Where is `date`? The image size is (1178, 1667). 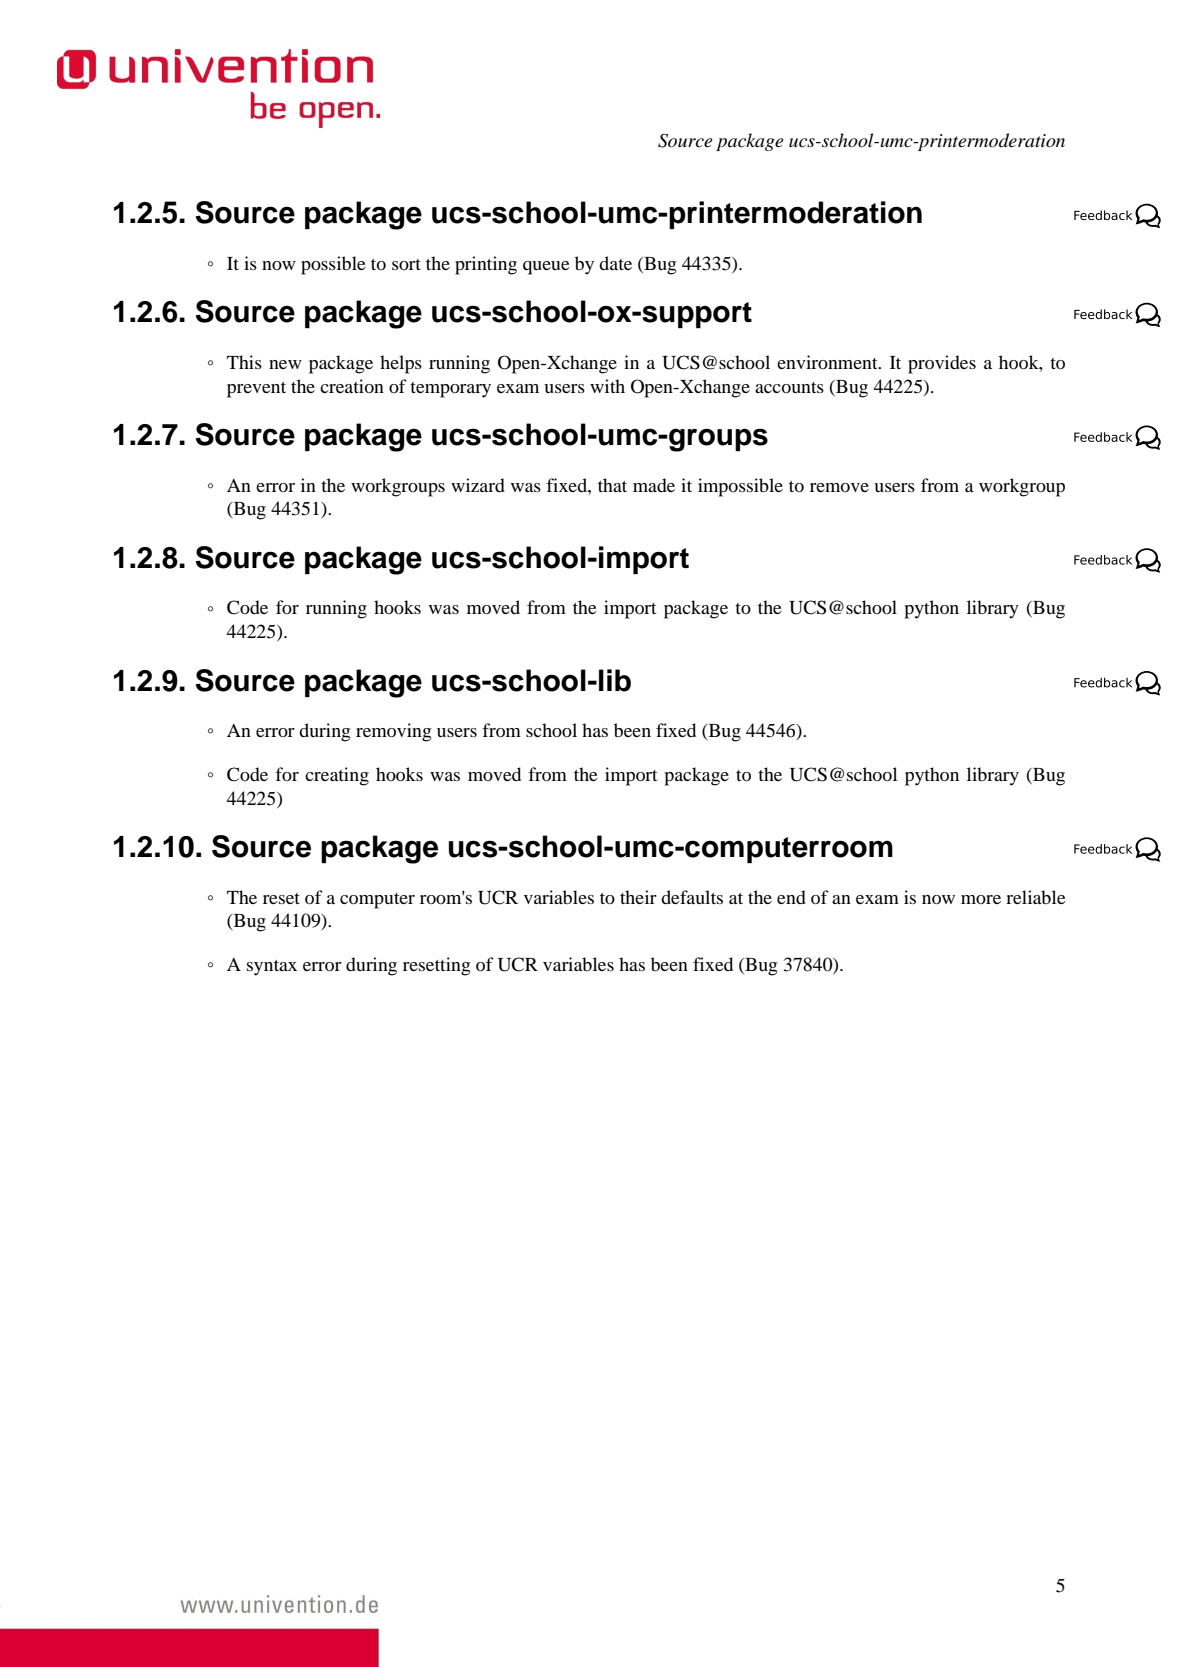 date is located at coordinates (615, 263).
